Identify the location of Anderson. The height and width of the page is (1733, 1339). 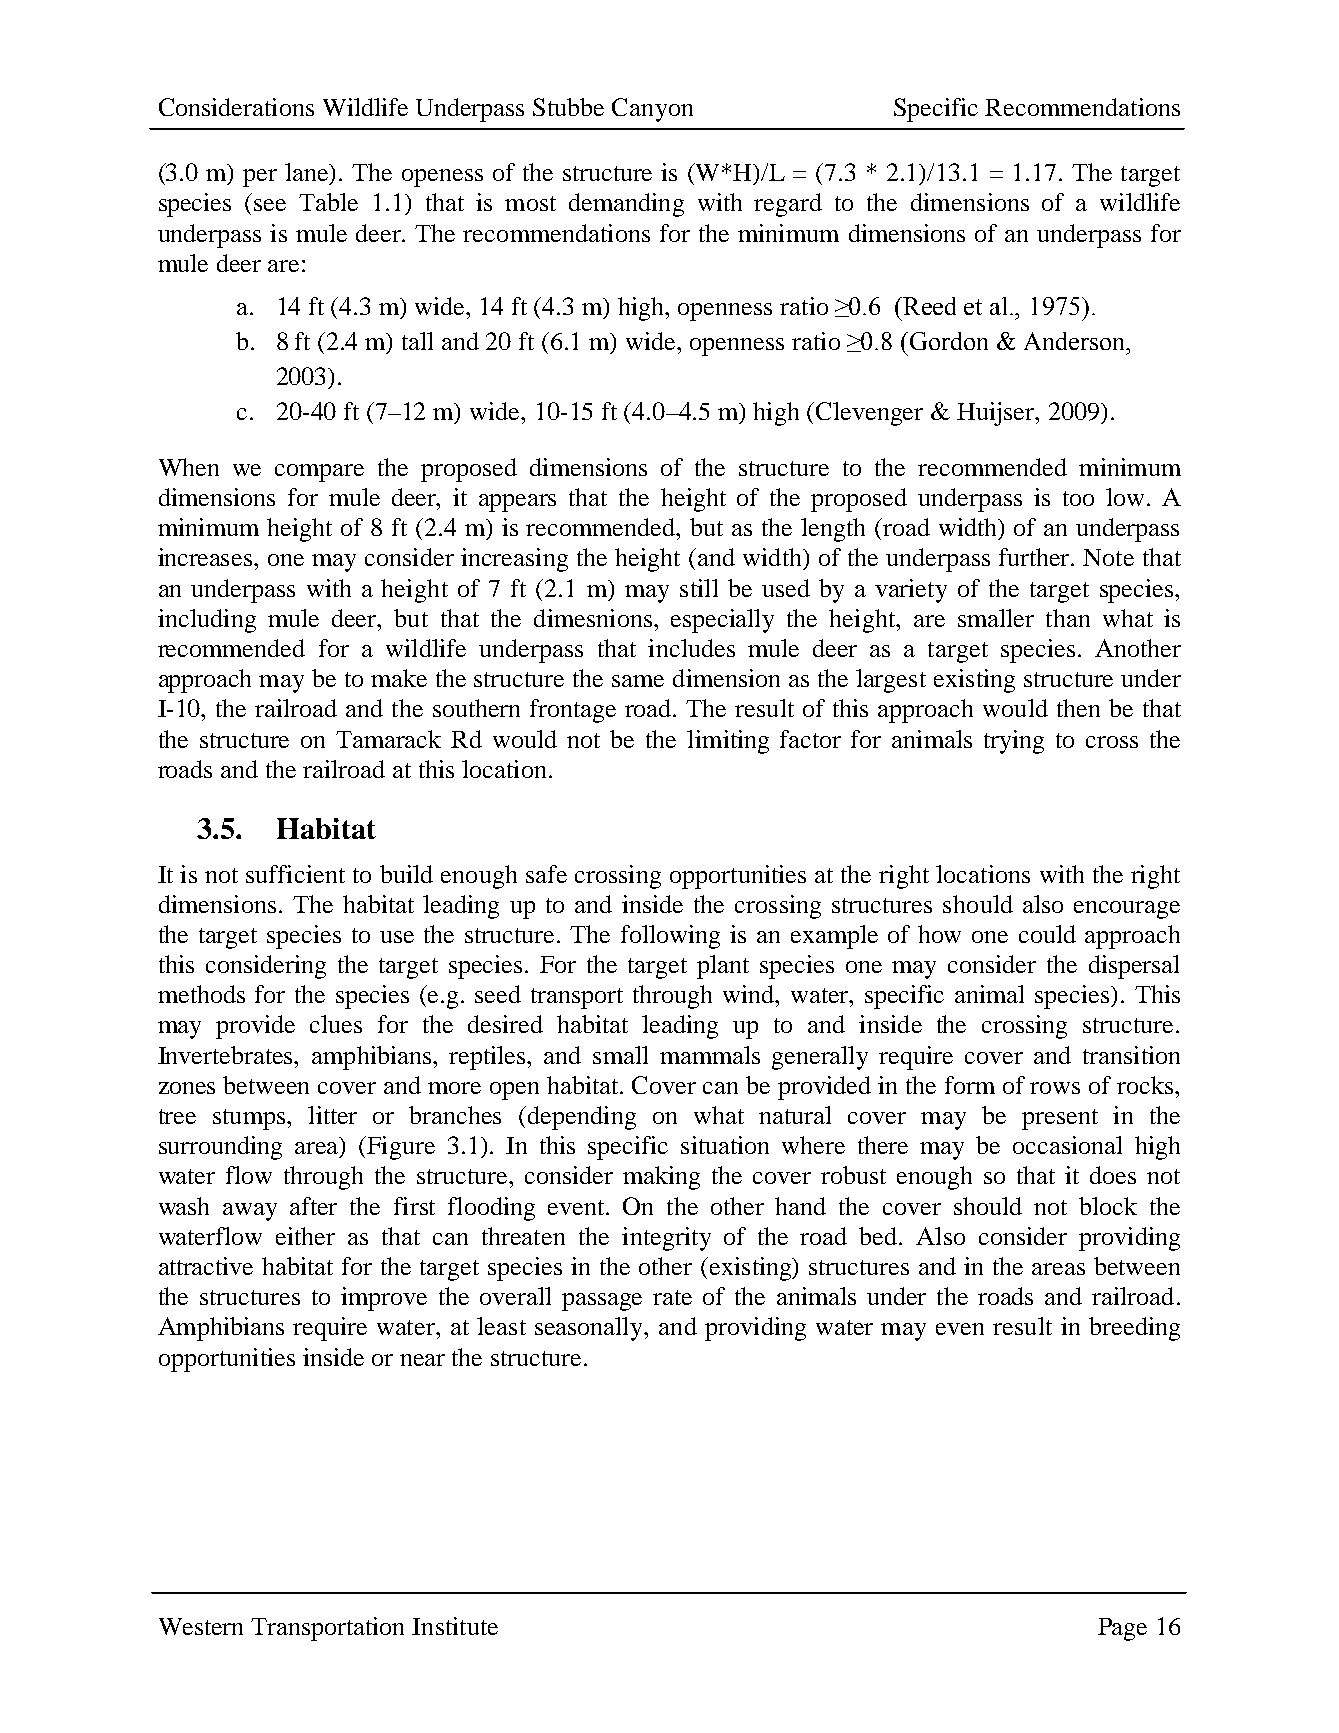
(1075, 341).
